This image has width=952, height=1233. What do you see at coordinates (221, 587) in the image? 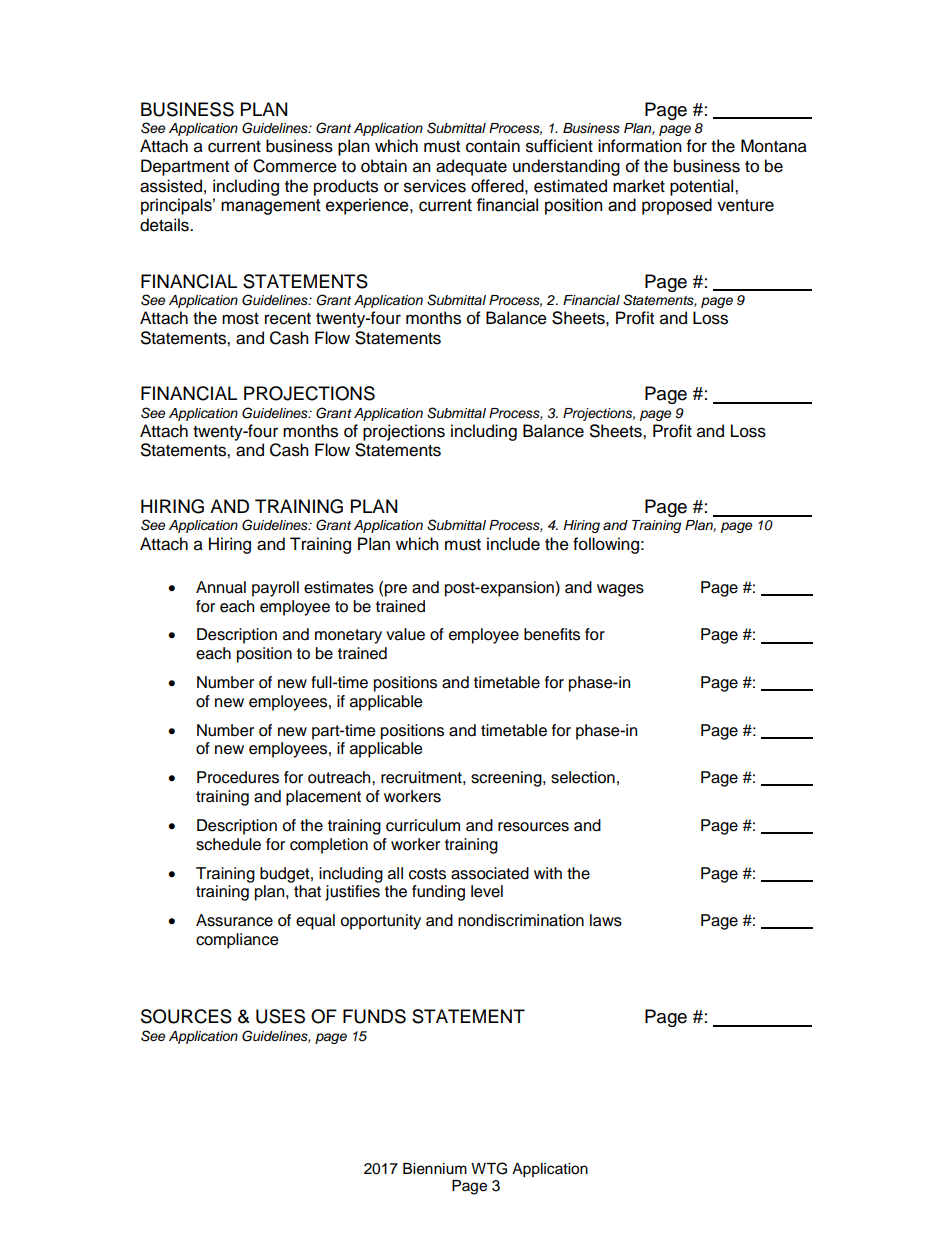
I see `Annual` at bounding box center [221, 587].
